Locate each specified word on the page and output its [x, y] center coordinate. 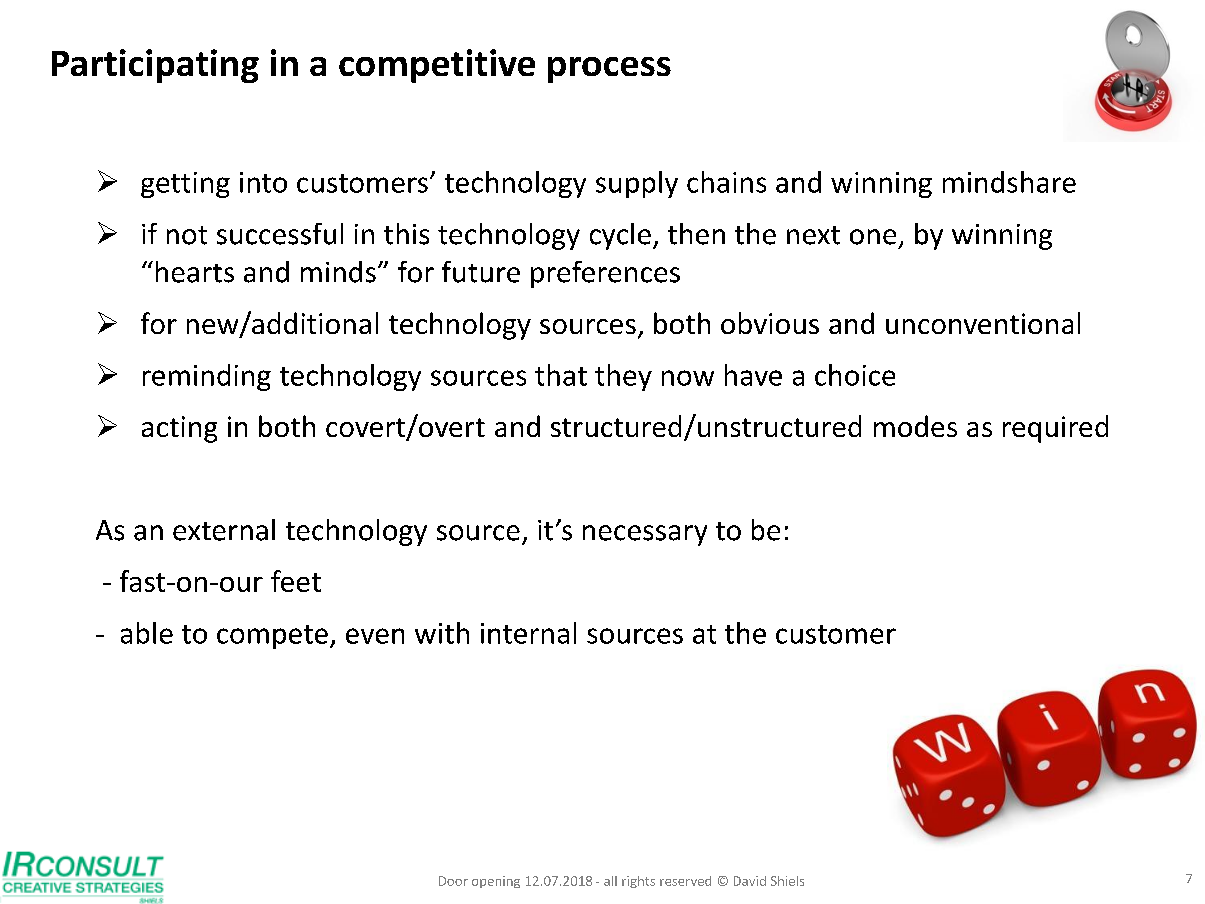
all [610, 881]
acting [179, 429]
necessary [645, 535]
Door [453, 881]
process [609, 70]
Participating [155, 66]
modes [915, 426]
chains [726, 182]
